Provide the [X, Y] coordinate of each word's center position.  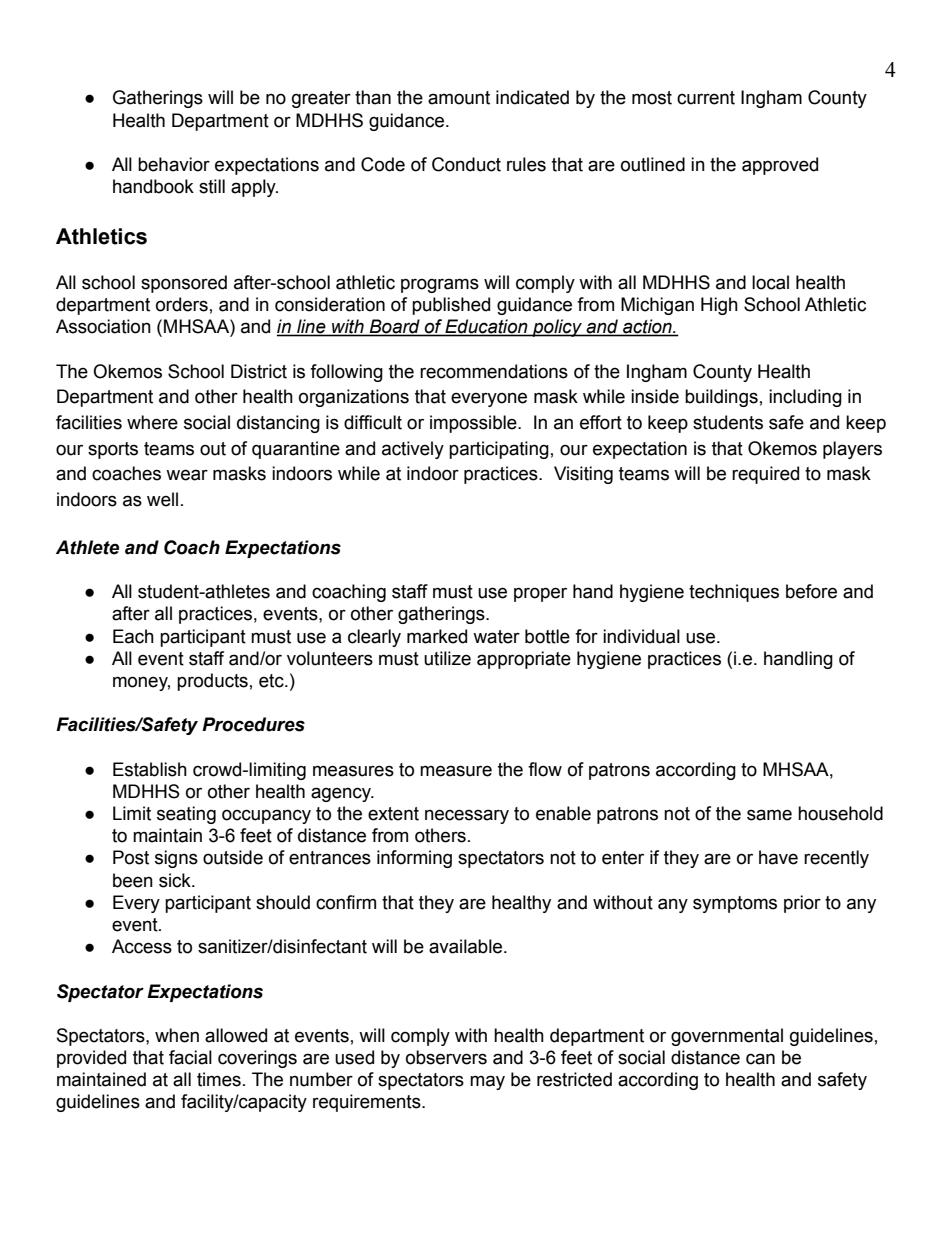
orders [182, 304]
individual [641, 636]
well [162, 499]
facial [190, 1057]
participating [499, 450]
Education [486, 327]
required [765, 475]
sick [176, 880]
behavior [174, 164]
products [212, 682]
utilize [447, 658]
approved [780, 166]
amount [459, 98]
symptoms [735, 904]
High [719, 306]
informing [414, 859]
